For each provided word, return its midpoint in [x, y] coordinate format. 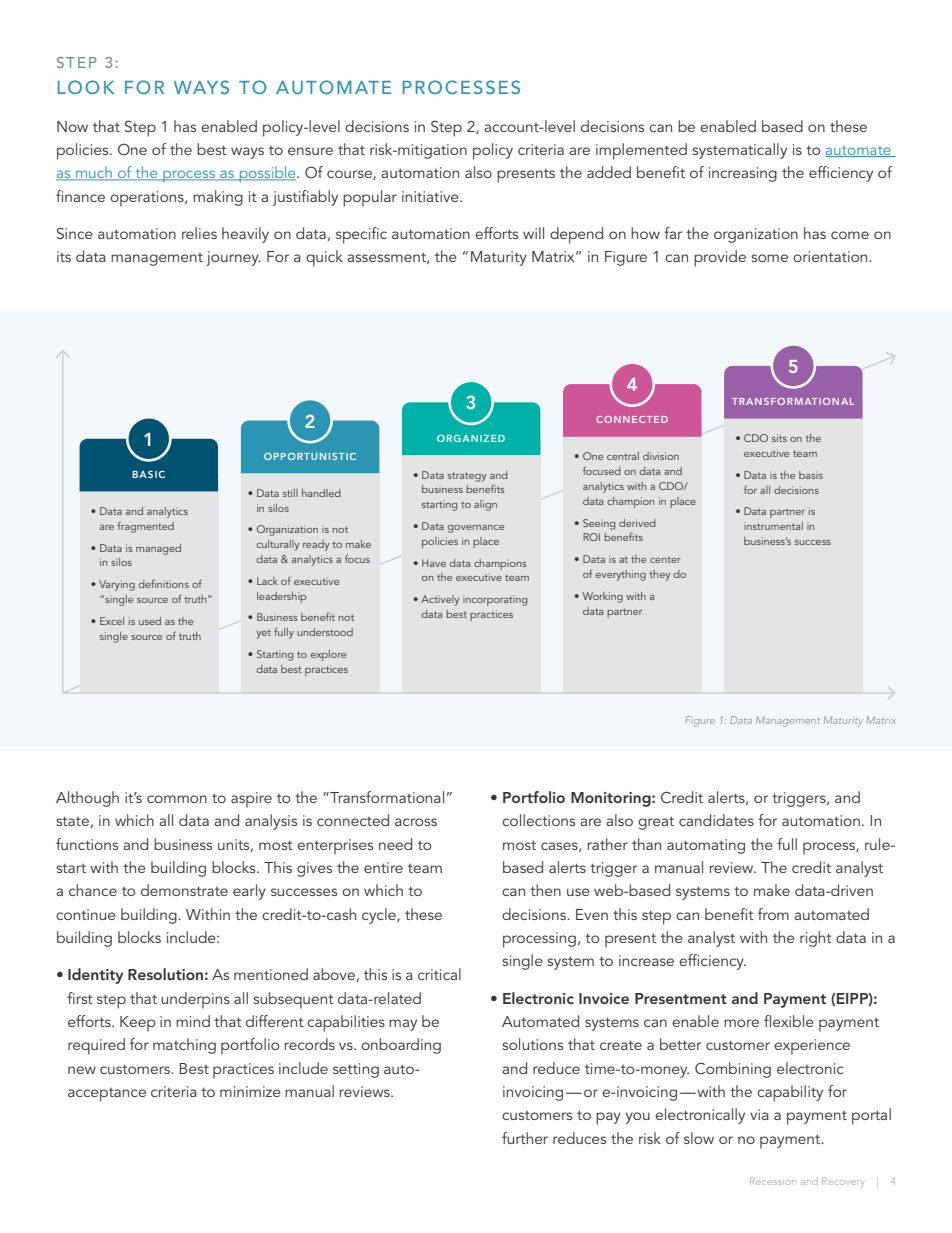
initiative [431, 196]
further [525, 1138]
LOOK [86, 87]
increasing [743, 174]
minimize [250, 1091]
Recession [773, 1181]
